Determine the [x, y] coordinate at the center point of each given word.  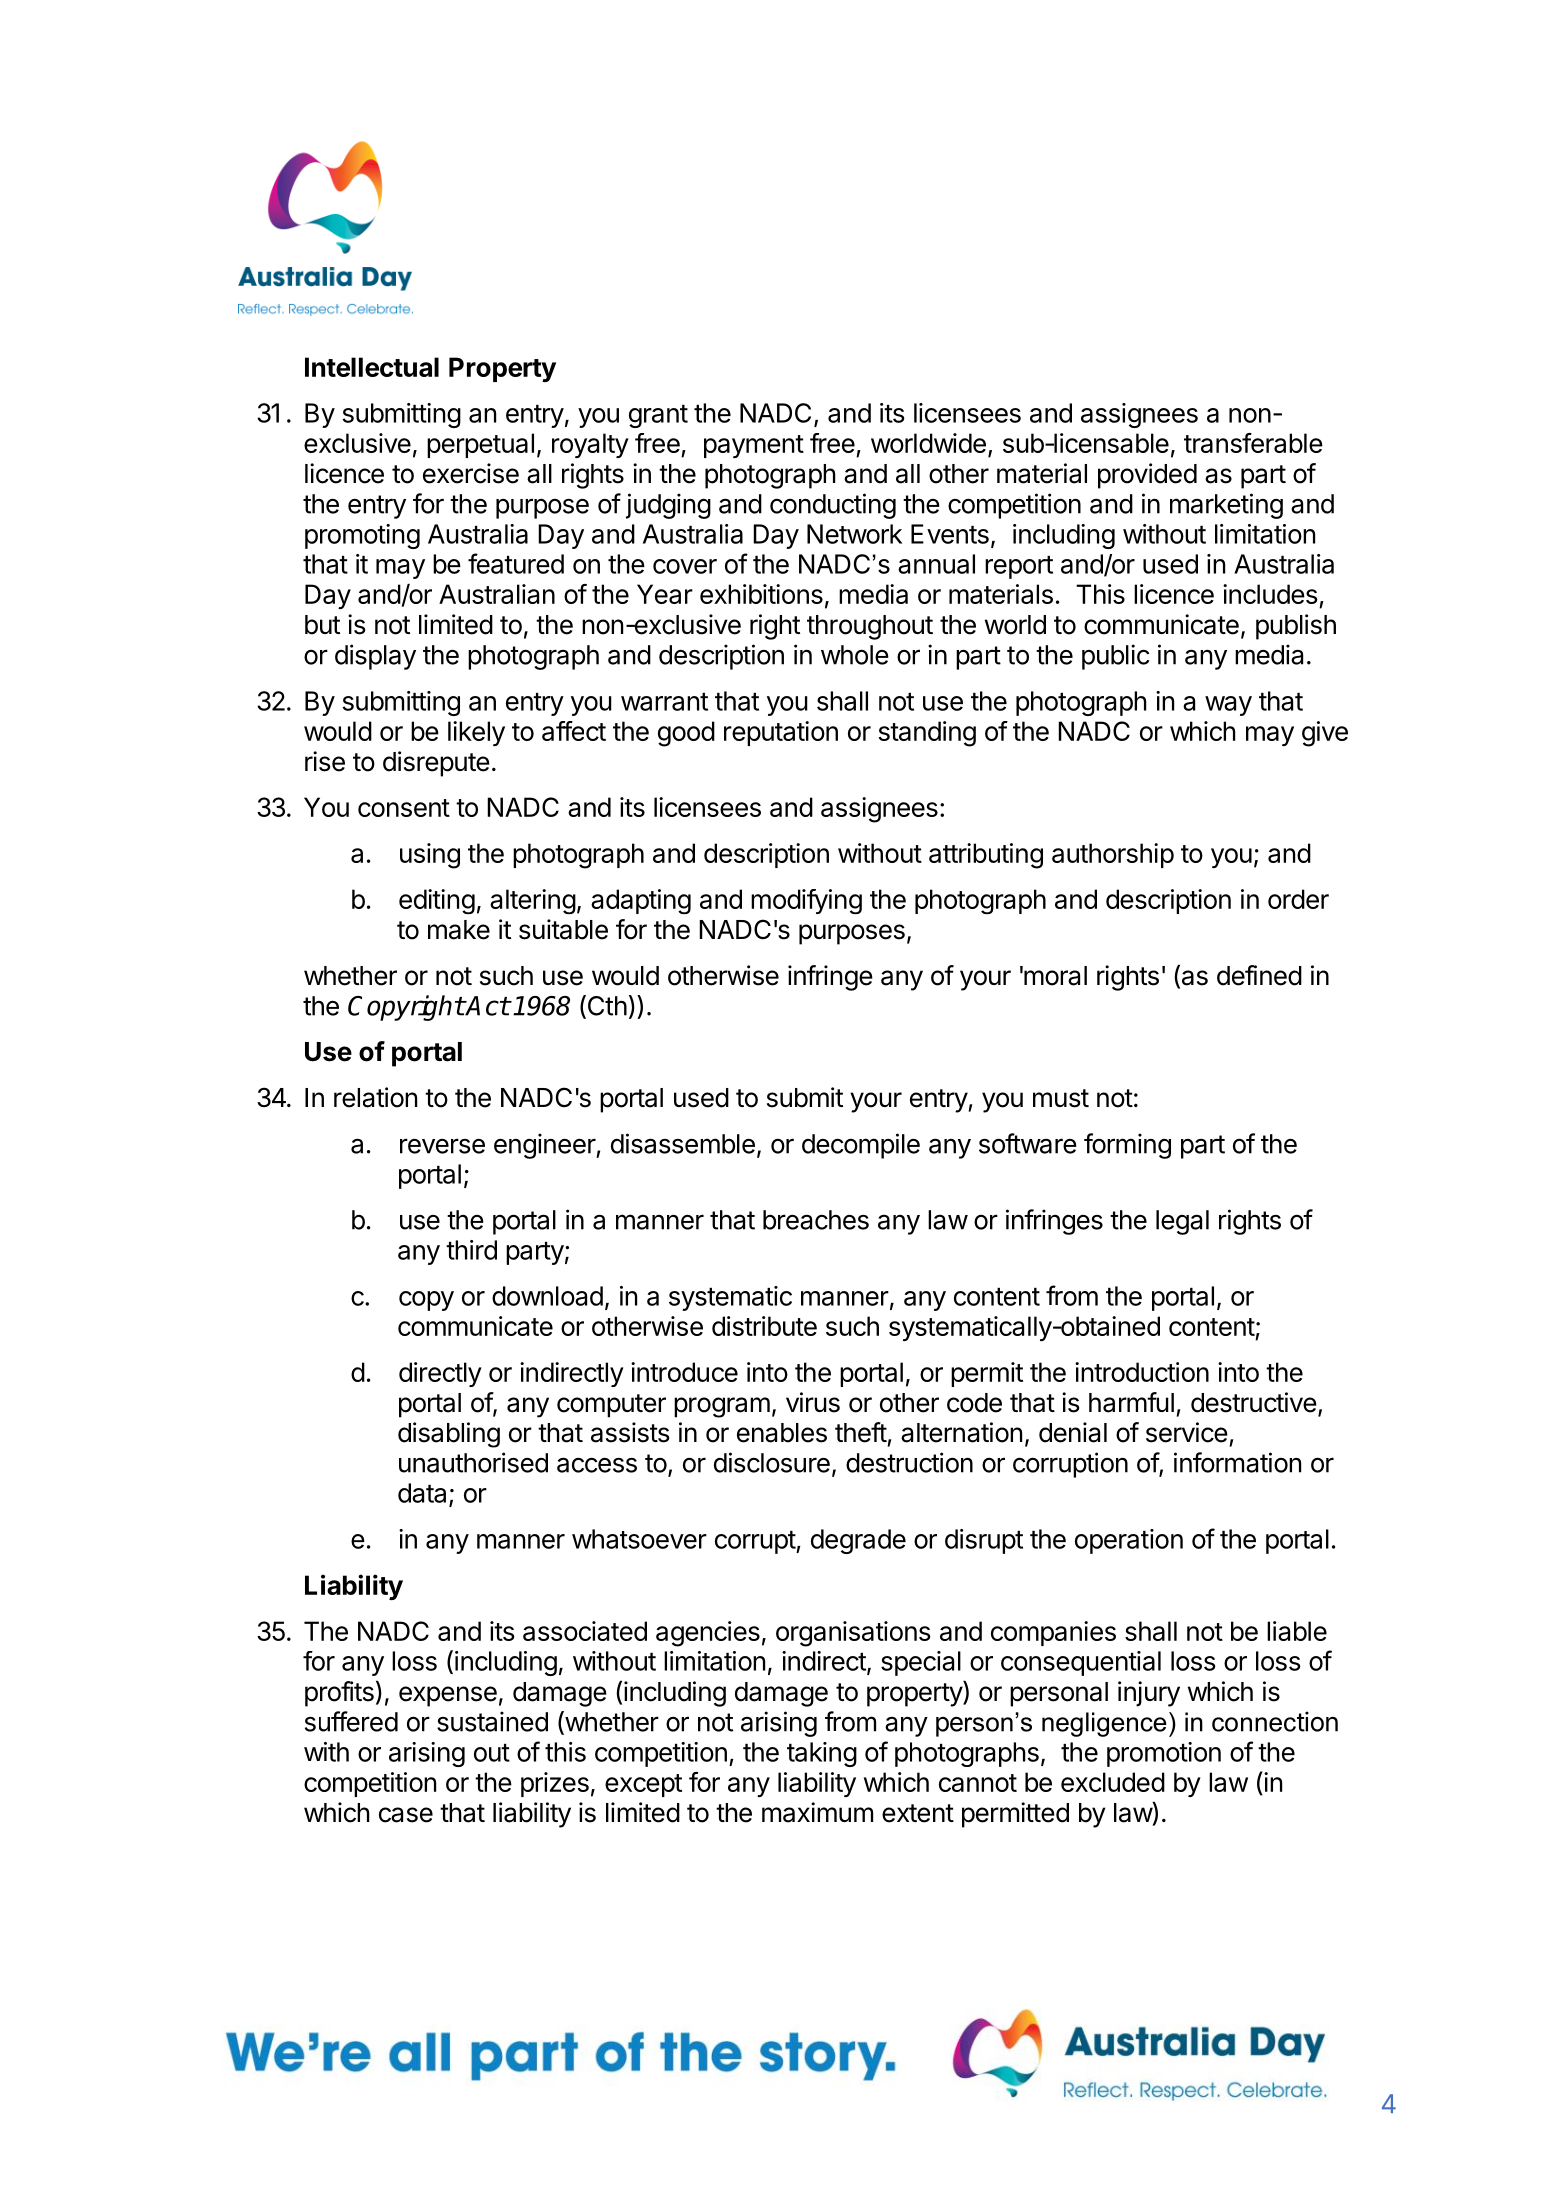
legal [1182, 1222]
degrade [858, 1541]
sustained [492, 1721]
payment [754, 446]
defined [1259, 975]
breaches [816, 1220]
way [1228, 706]
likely [476, 733]
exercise [471, 473]
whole [855, 655]
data [424, 1494]
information [1237, 1462]
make [459, 930]
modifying [806, 901]
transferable [1253, 443]
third [471, 1250]
